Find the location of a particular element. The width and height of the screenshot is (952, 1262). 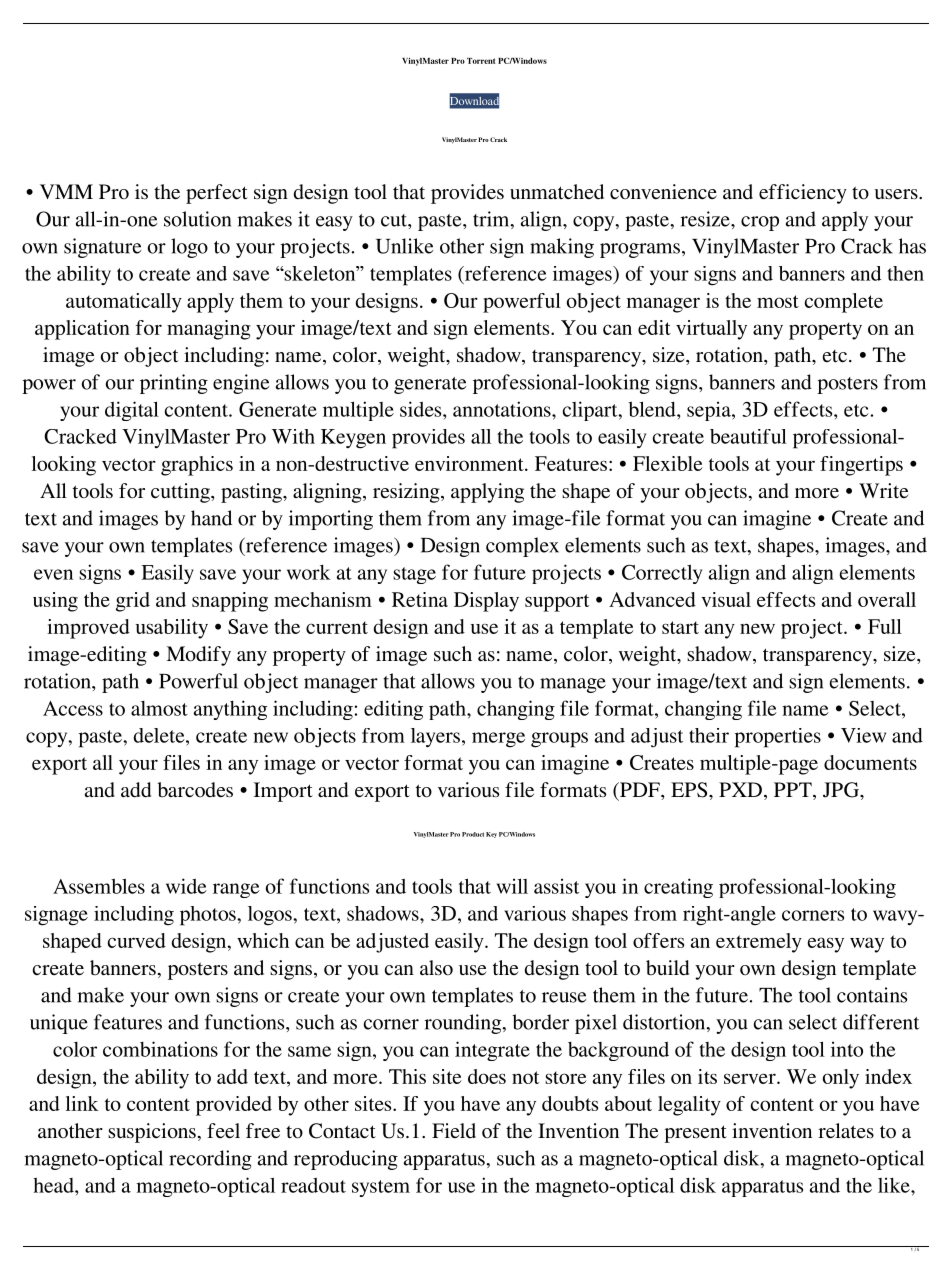

efficiency is located at coordinates (803, 194).
